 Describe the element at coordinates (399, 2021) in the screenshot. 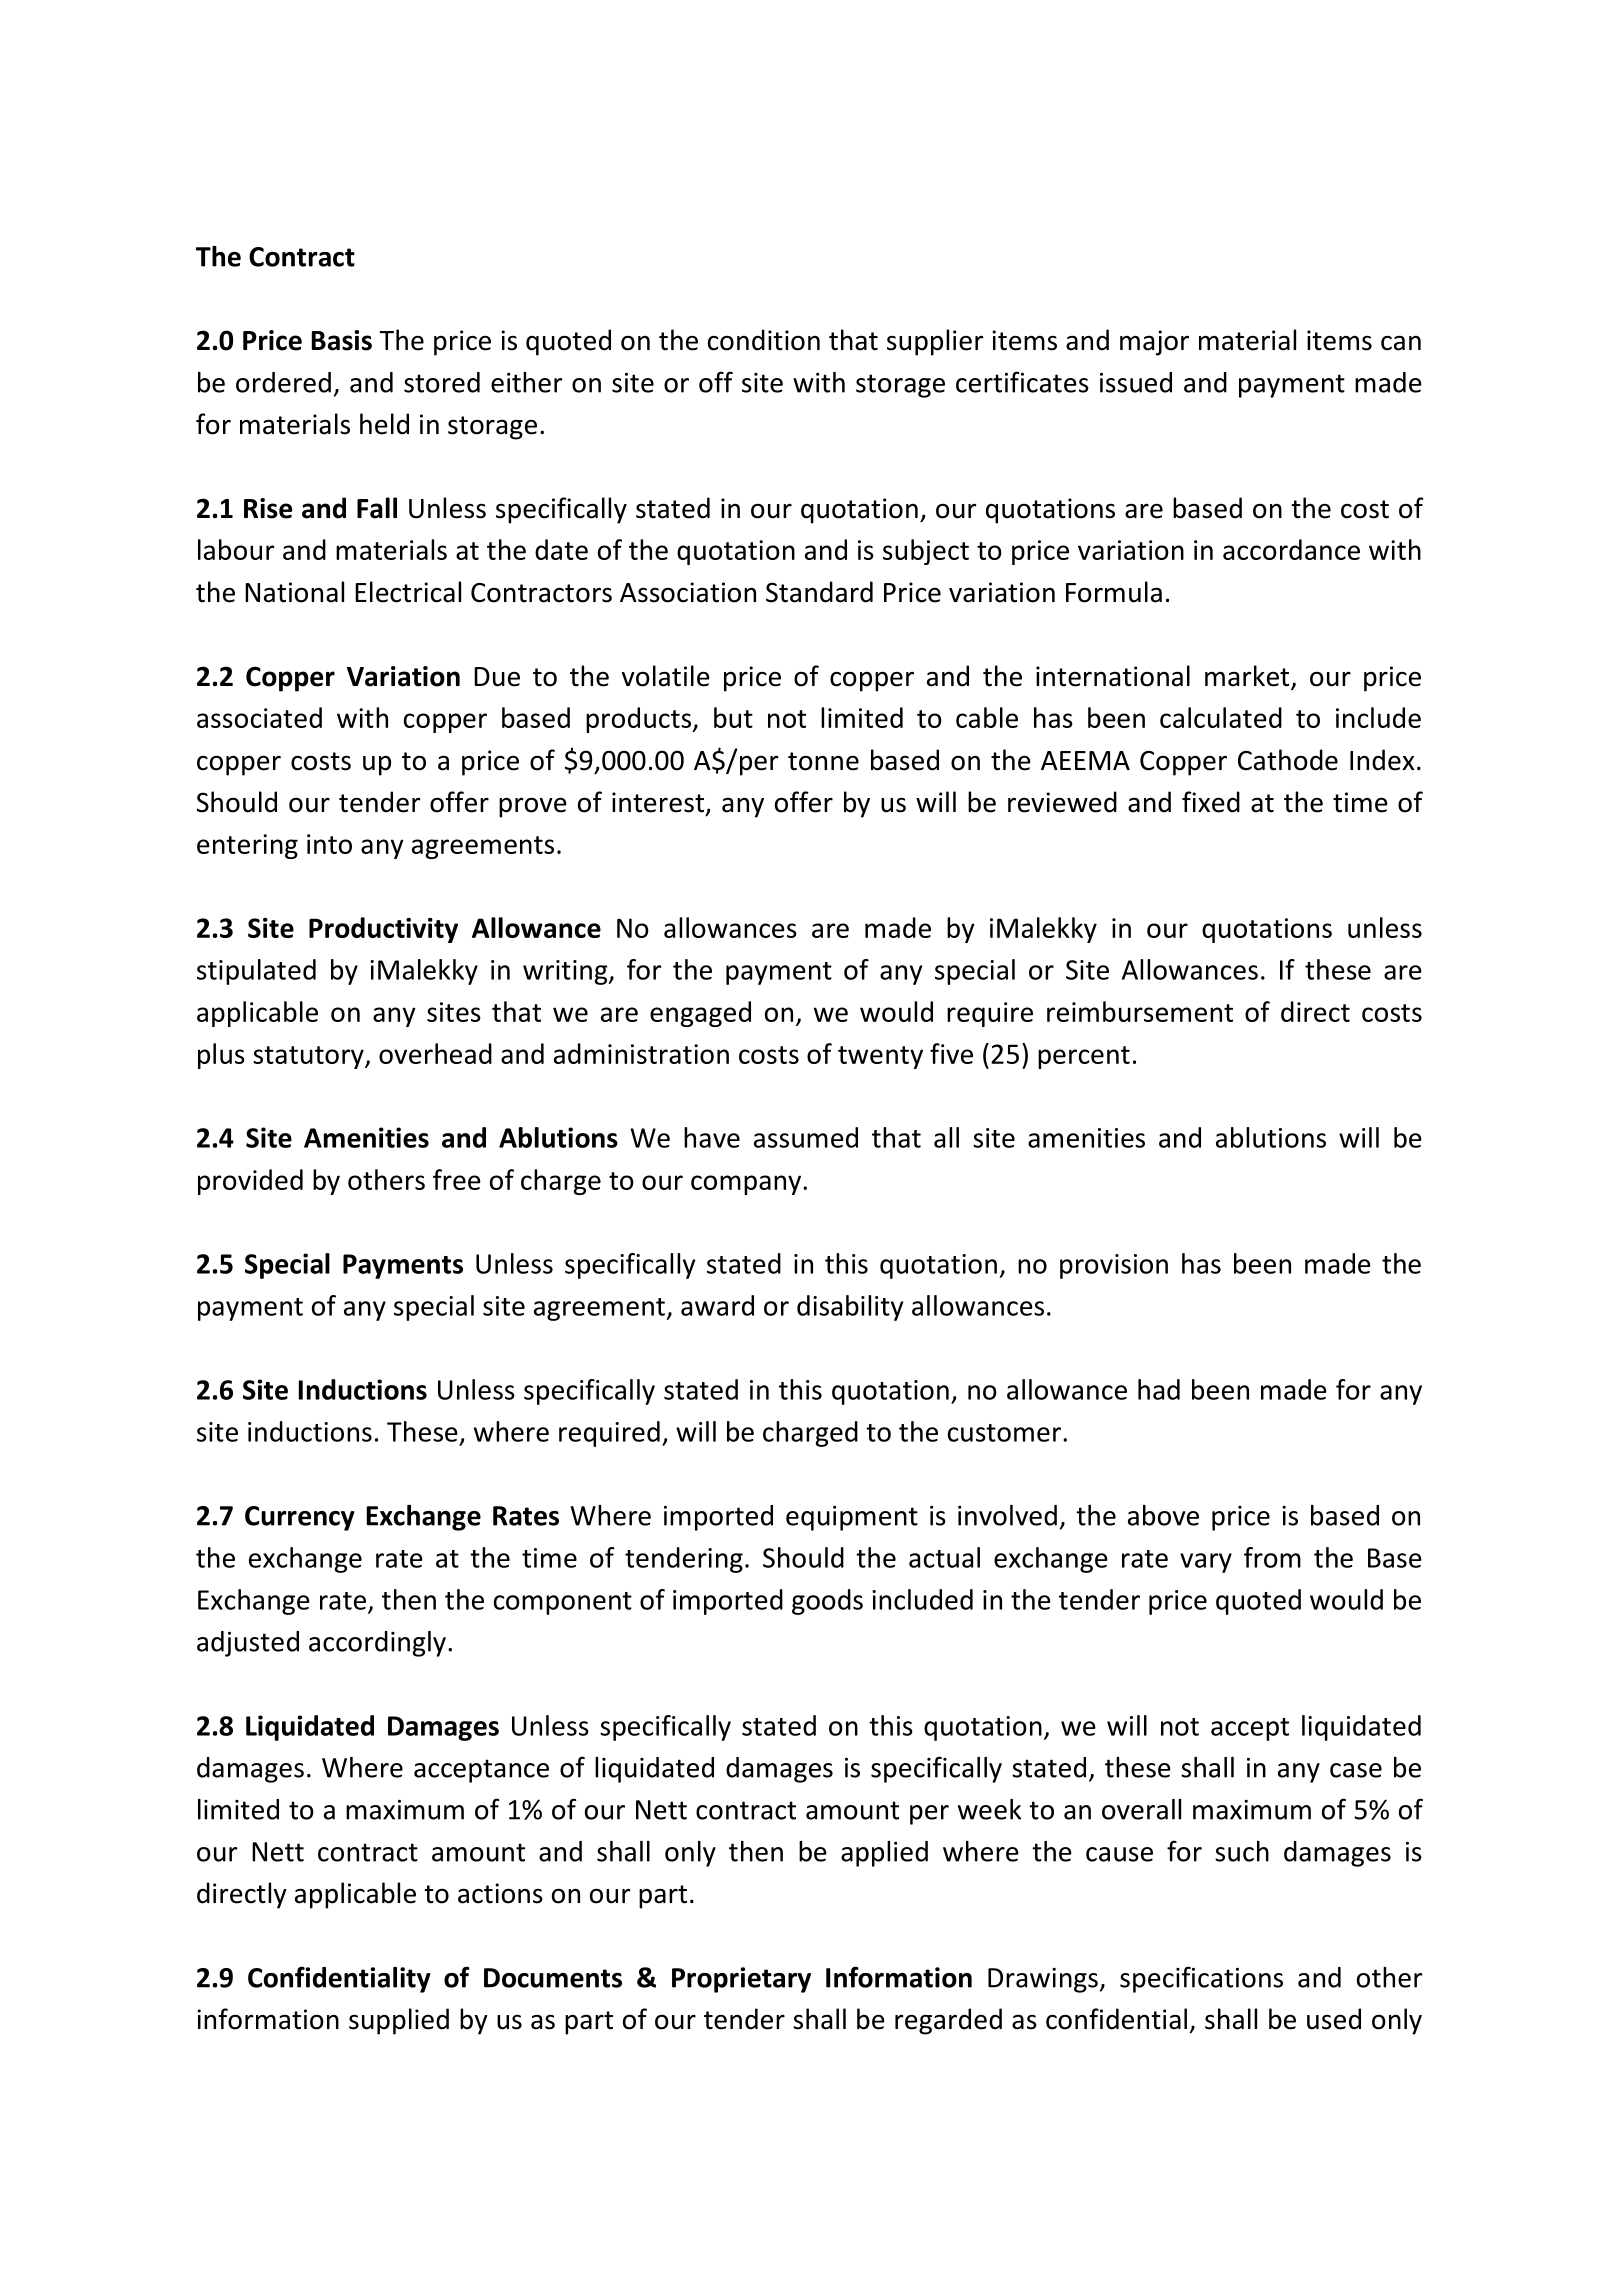

I see `supplied` at that location.
